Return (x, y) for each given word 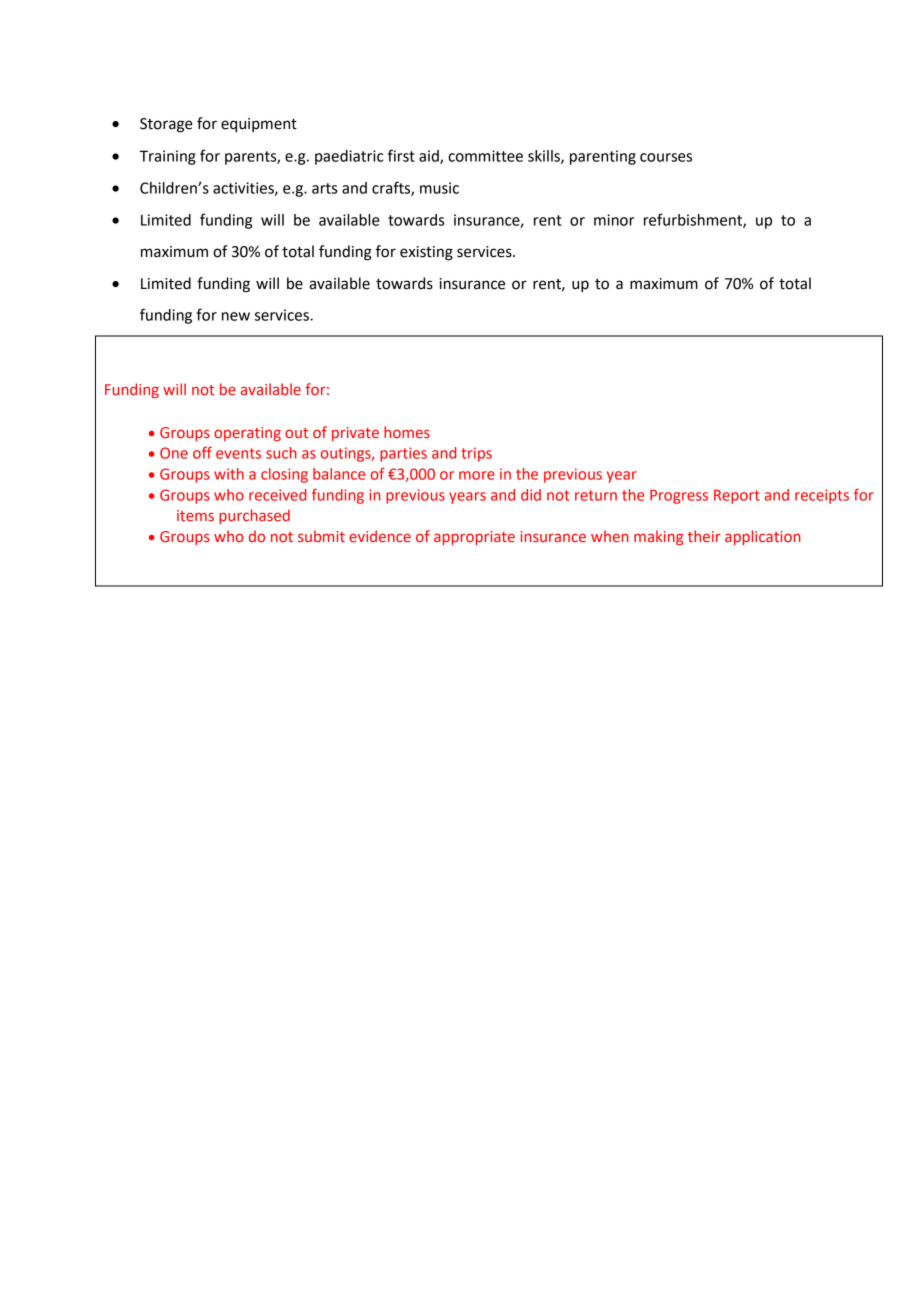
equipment (259, 125)
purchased (254, 516)
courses (666, 157)
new (236, 316)
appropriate (474, 538)
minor (614, 220)
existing (426, 253)
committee (485, 156)
